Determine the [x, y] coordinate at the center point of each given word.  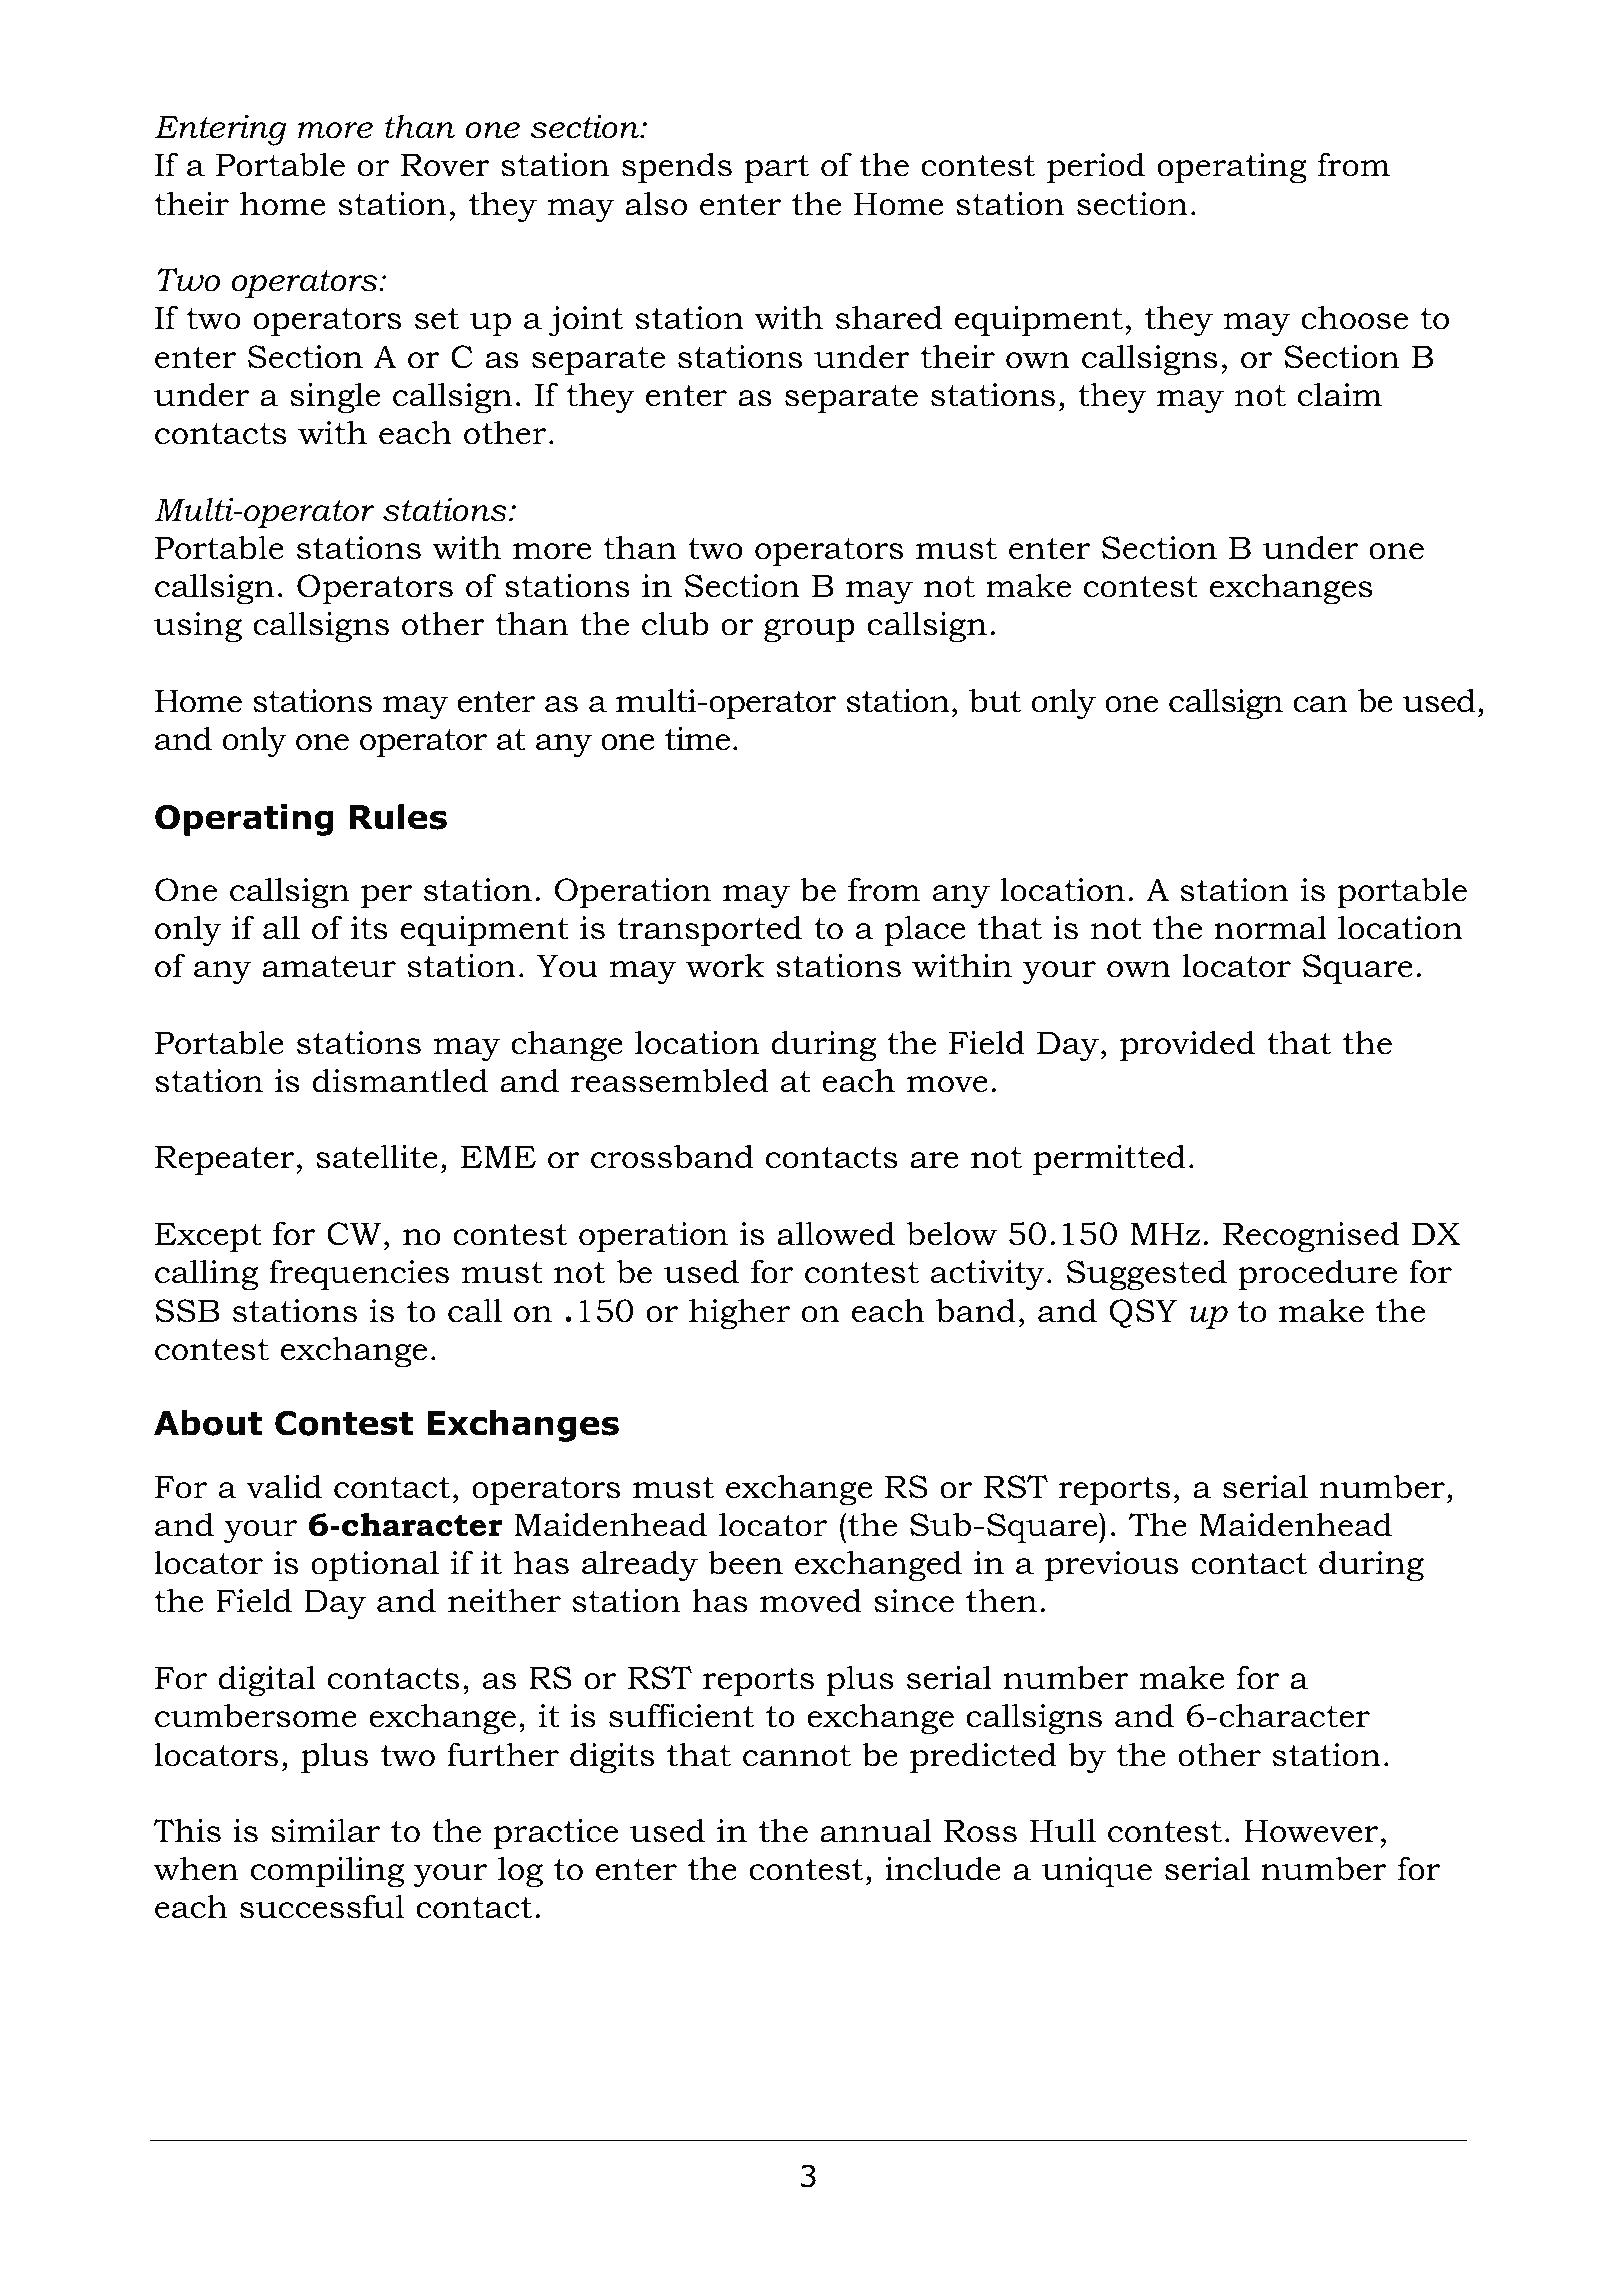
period [1096, 167]
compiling [327, 1872]
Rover [445, 165]
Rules [398, 817]
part [776, 169]
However [1311, 1831]
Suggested [1147, 1275]
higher [739, 1314]
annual [876, 1830]
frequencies [359, 1274]
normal [1270, 927]
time [697, 739]
